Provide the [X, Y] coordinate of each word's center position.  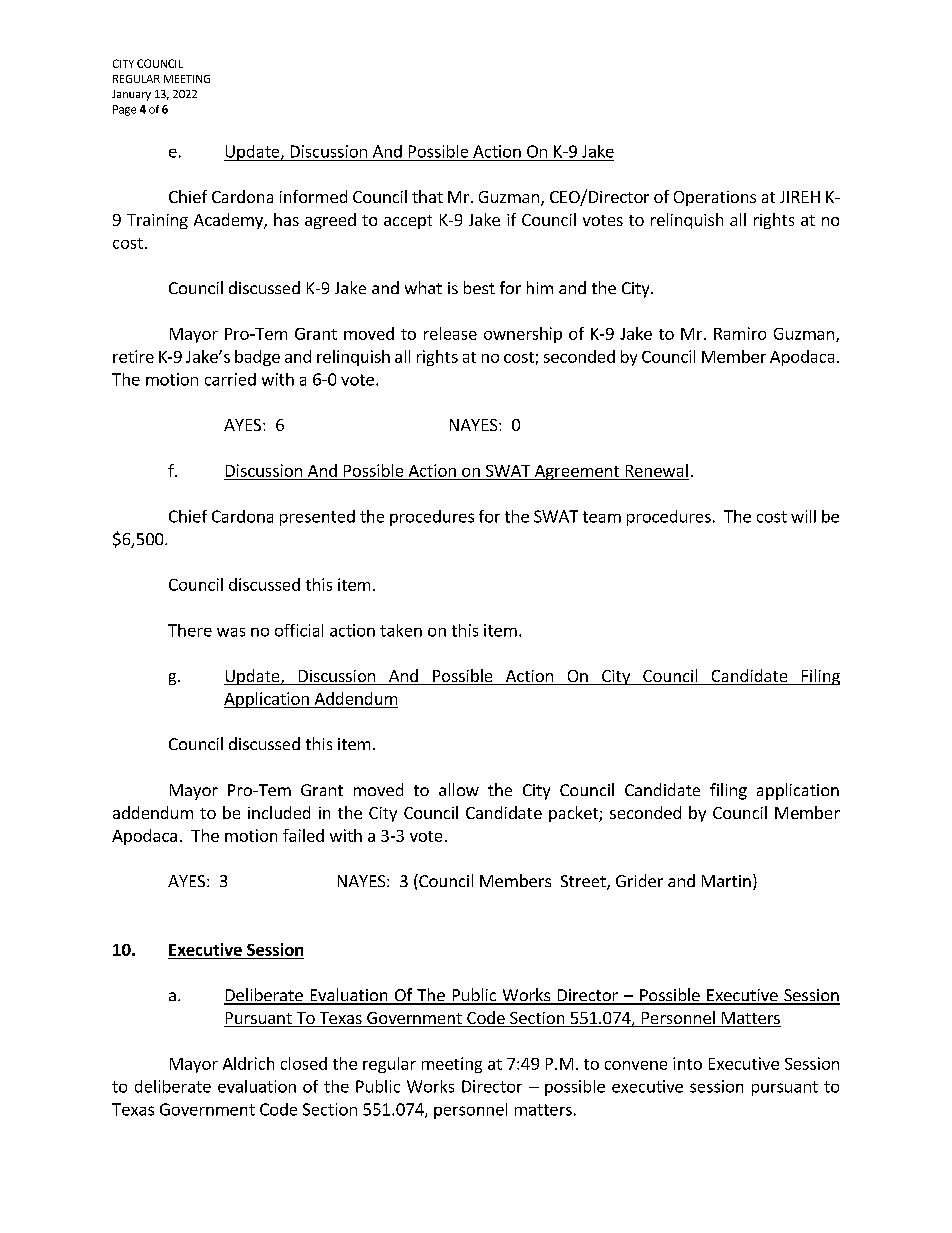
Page [124, 110]
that [427, 196]
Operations [715, 198]
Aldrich [248, 1063]
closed [304, 1063]
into [687, 1063]
